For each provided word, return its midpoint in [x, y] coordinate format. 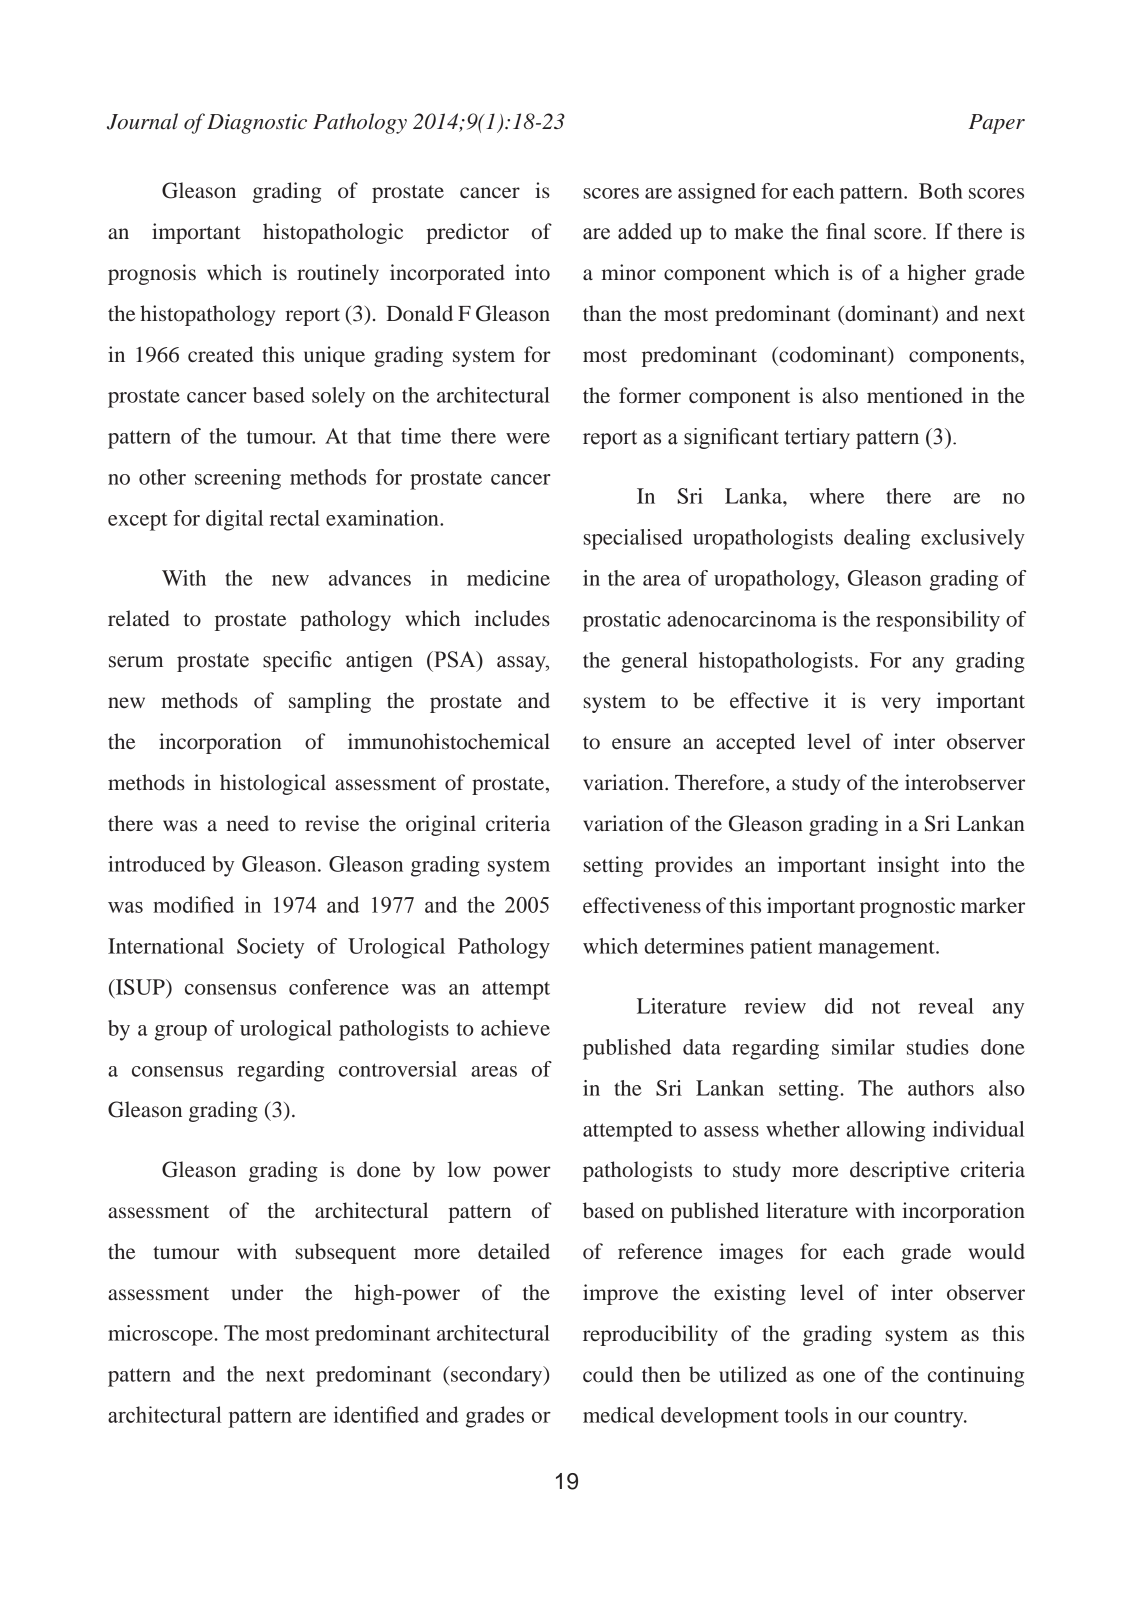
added [645, 231]
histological [273, 784]
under [257, 1292]
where [836, 496]
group [181, 1033]
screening [238, 479]
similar [863, 1047]
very [901, 705]
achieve [515, 1028]
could [608, 1374]
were [528, 438]
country [930, 1418]
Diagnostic [257, 124]
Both [941, 191]
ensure [641, 744]
